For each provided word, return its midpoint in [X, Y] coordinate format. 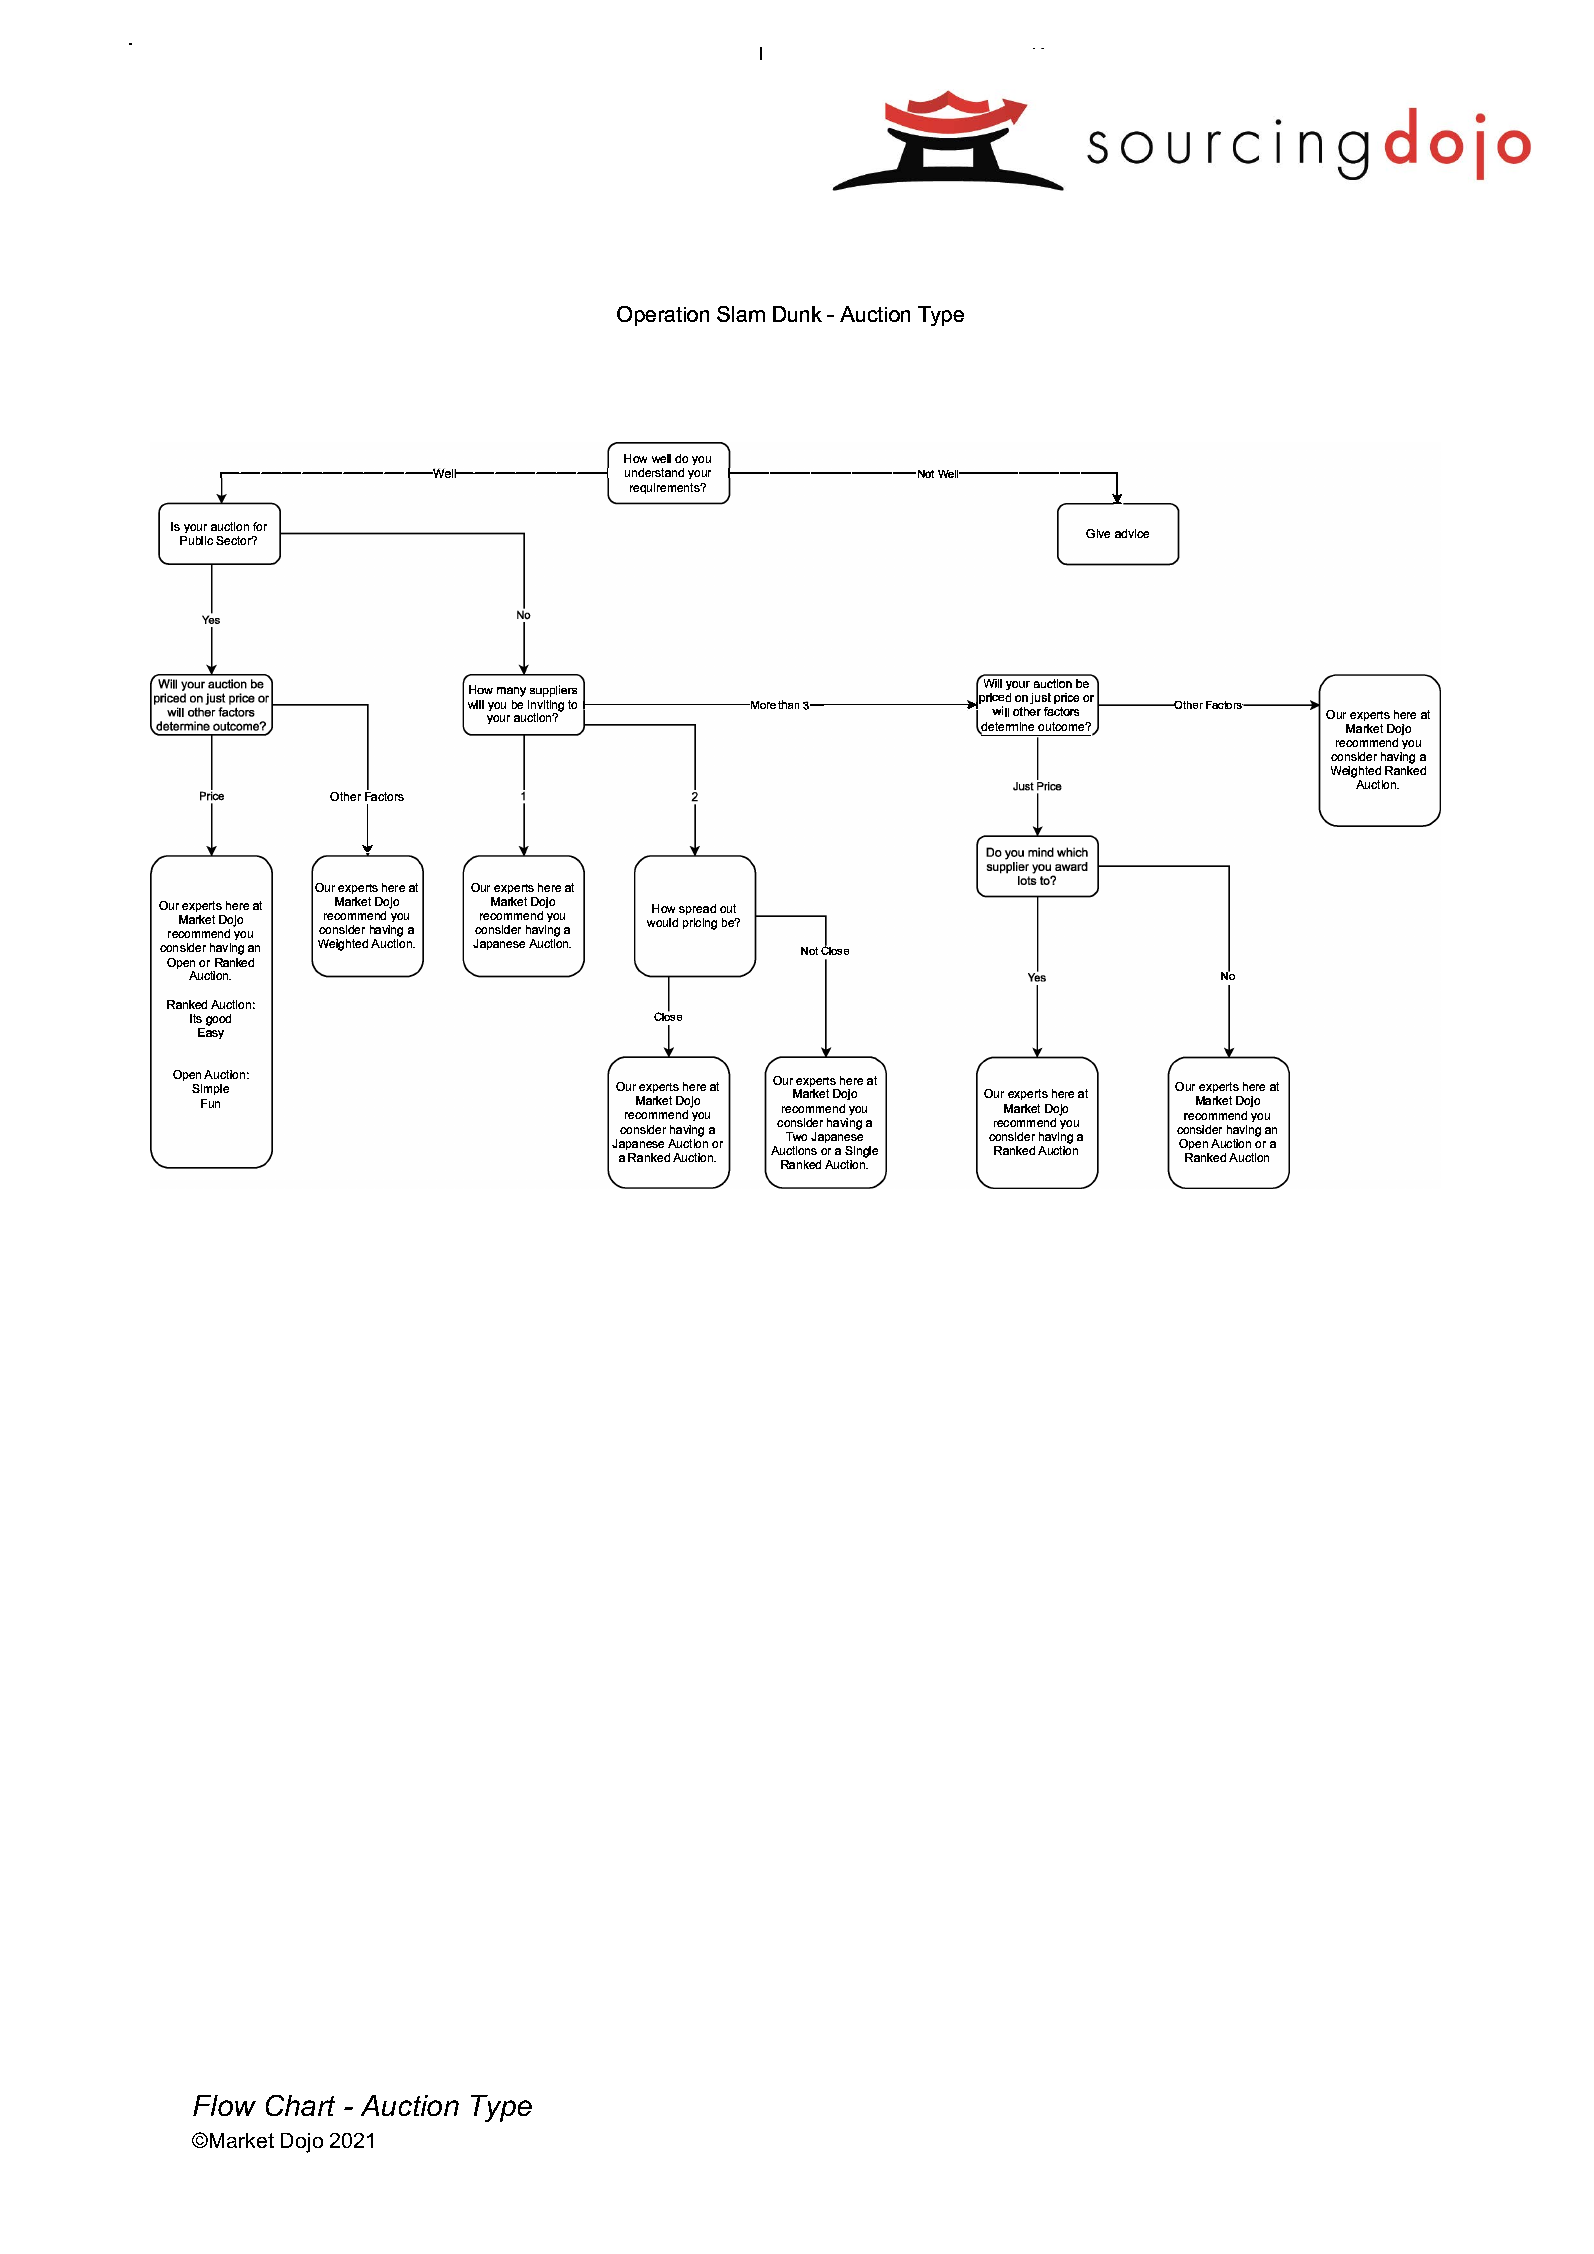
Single [861, 1152]
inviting [546, 707]
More [762, 705]
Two [796, 1136]
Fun [210, 1103]
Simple [210, 1089]
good [218, 1020]
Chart [300, 2105]
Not [809, 951]
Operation [663, 316]
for [260, 526]
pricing [700, 924]
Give [1098, 533]
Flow [224, 2105]
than [788, 704]
